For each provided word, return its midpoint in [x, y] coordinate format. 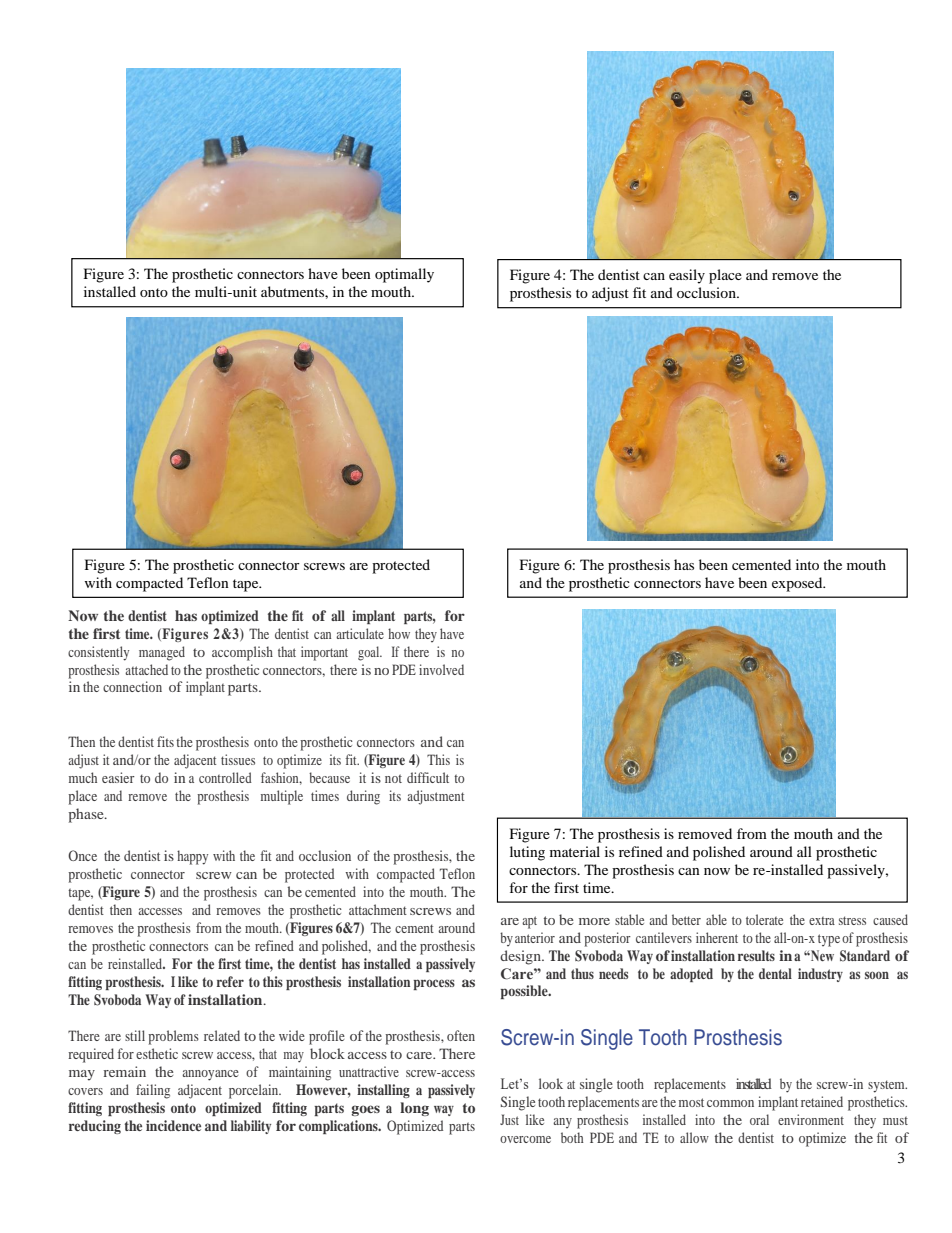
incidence [173, 1125]
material [575, 851]
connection [132, 686]
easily [687, 276]
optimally [404, 275]
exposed [798, 584]
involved [441, 669]
